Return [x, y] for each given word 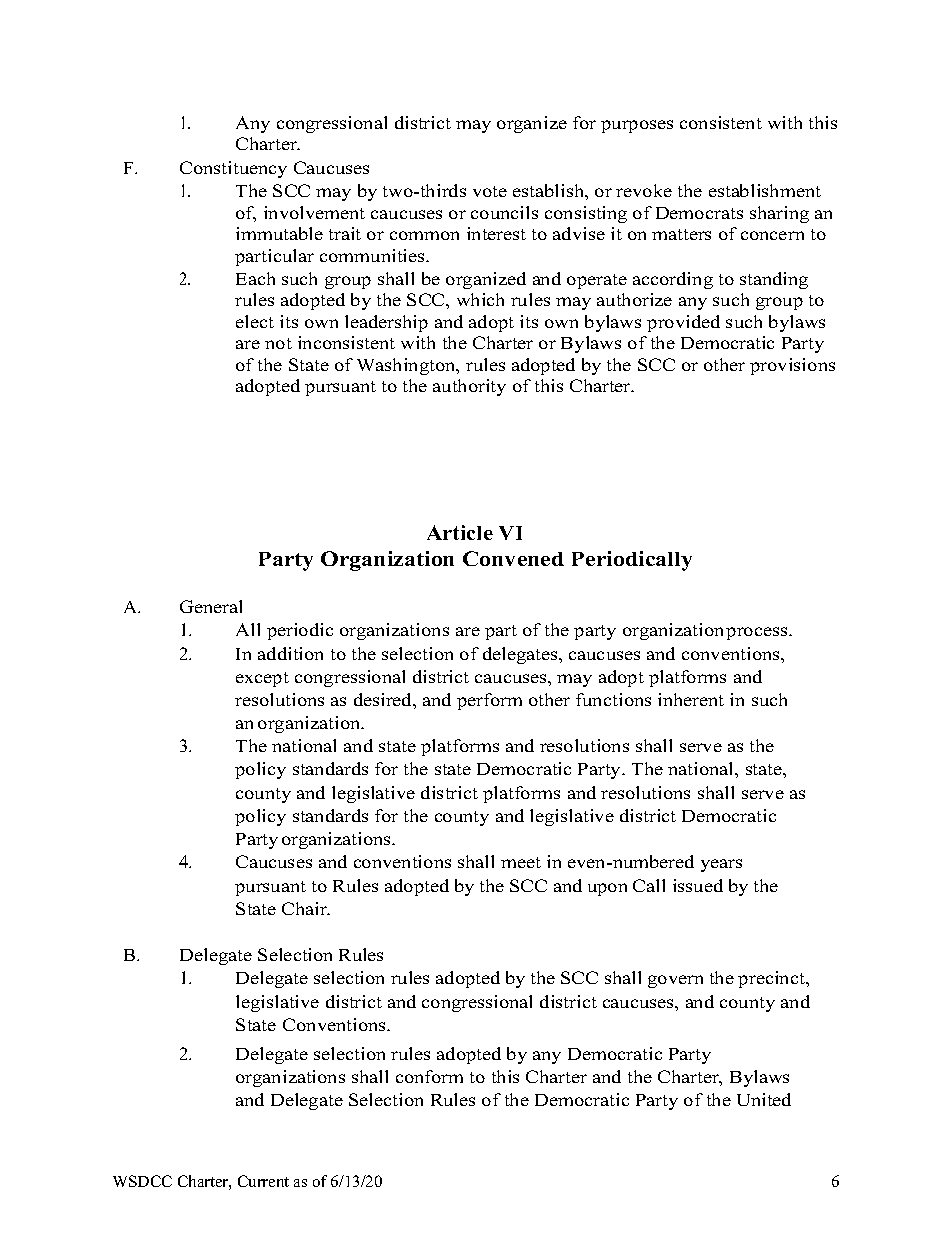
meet [521, 862]
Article [460, 532]
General [211, 606]
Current [263, 1181]
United [764, 1099]
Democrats [699, 213]
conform [429, 1076]
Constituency [233, 169]
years [721, 865]
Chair [306, 908]
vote [490, 191]
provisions [792, 366]
